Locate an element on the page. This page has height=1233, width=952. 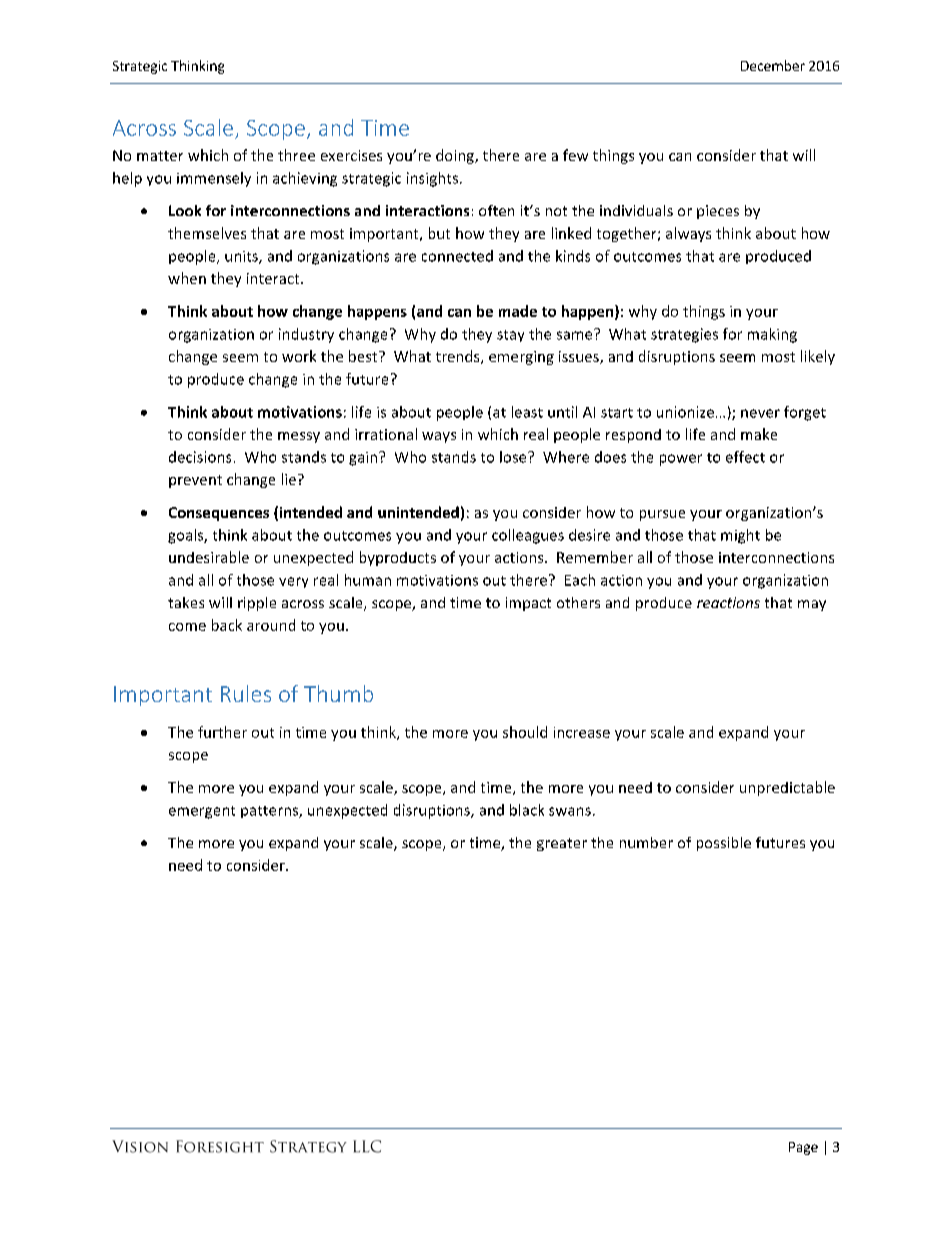
impact is located at coordinates (528, 604).
